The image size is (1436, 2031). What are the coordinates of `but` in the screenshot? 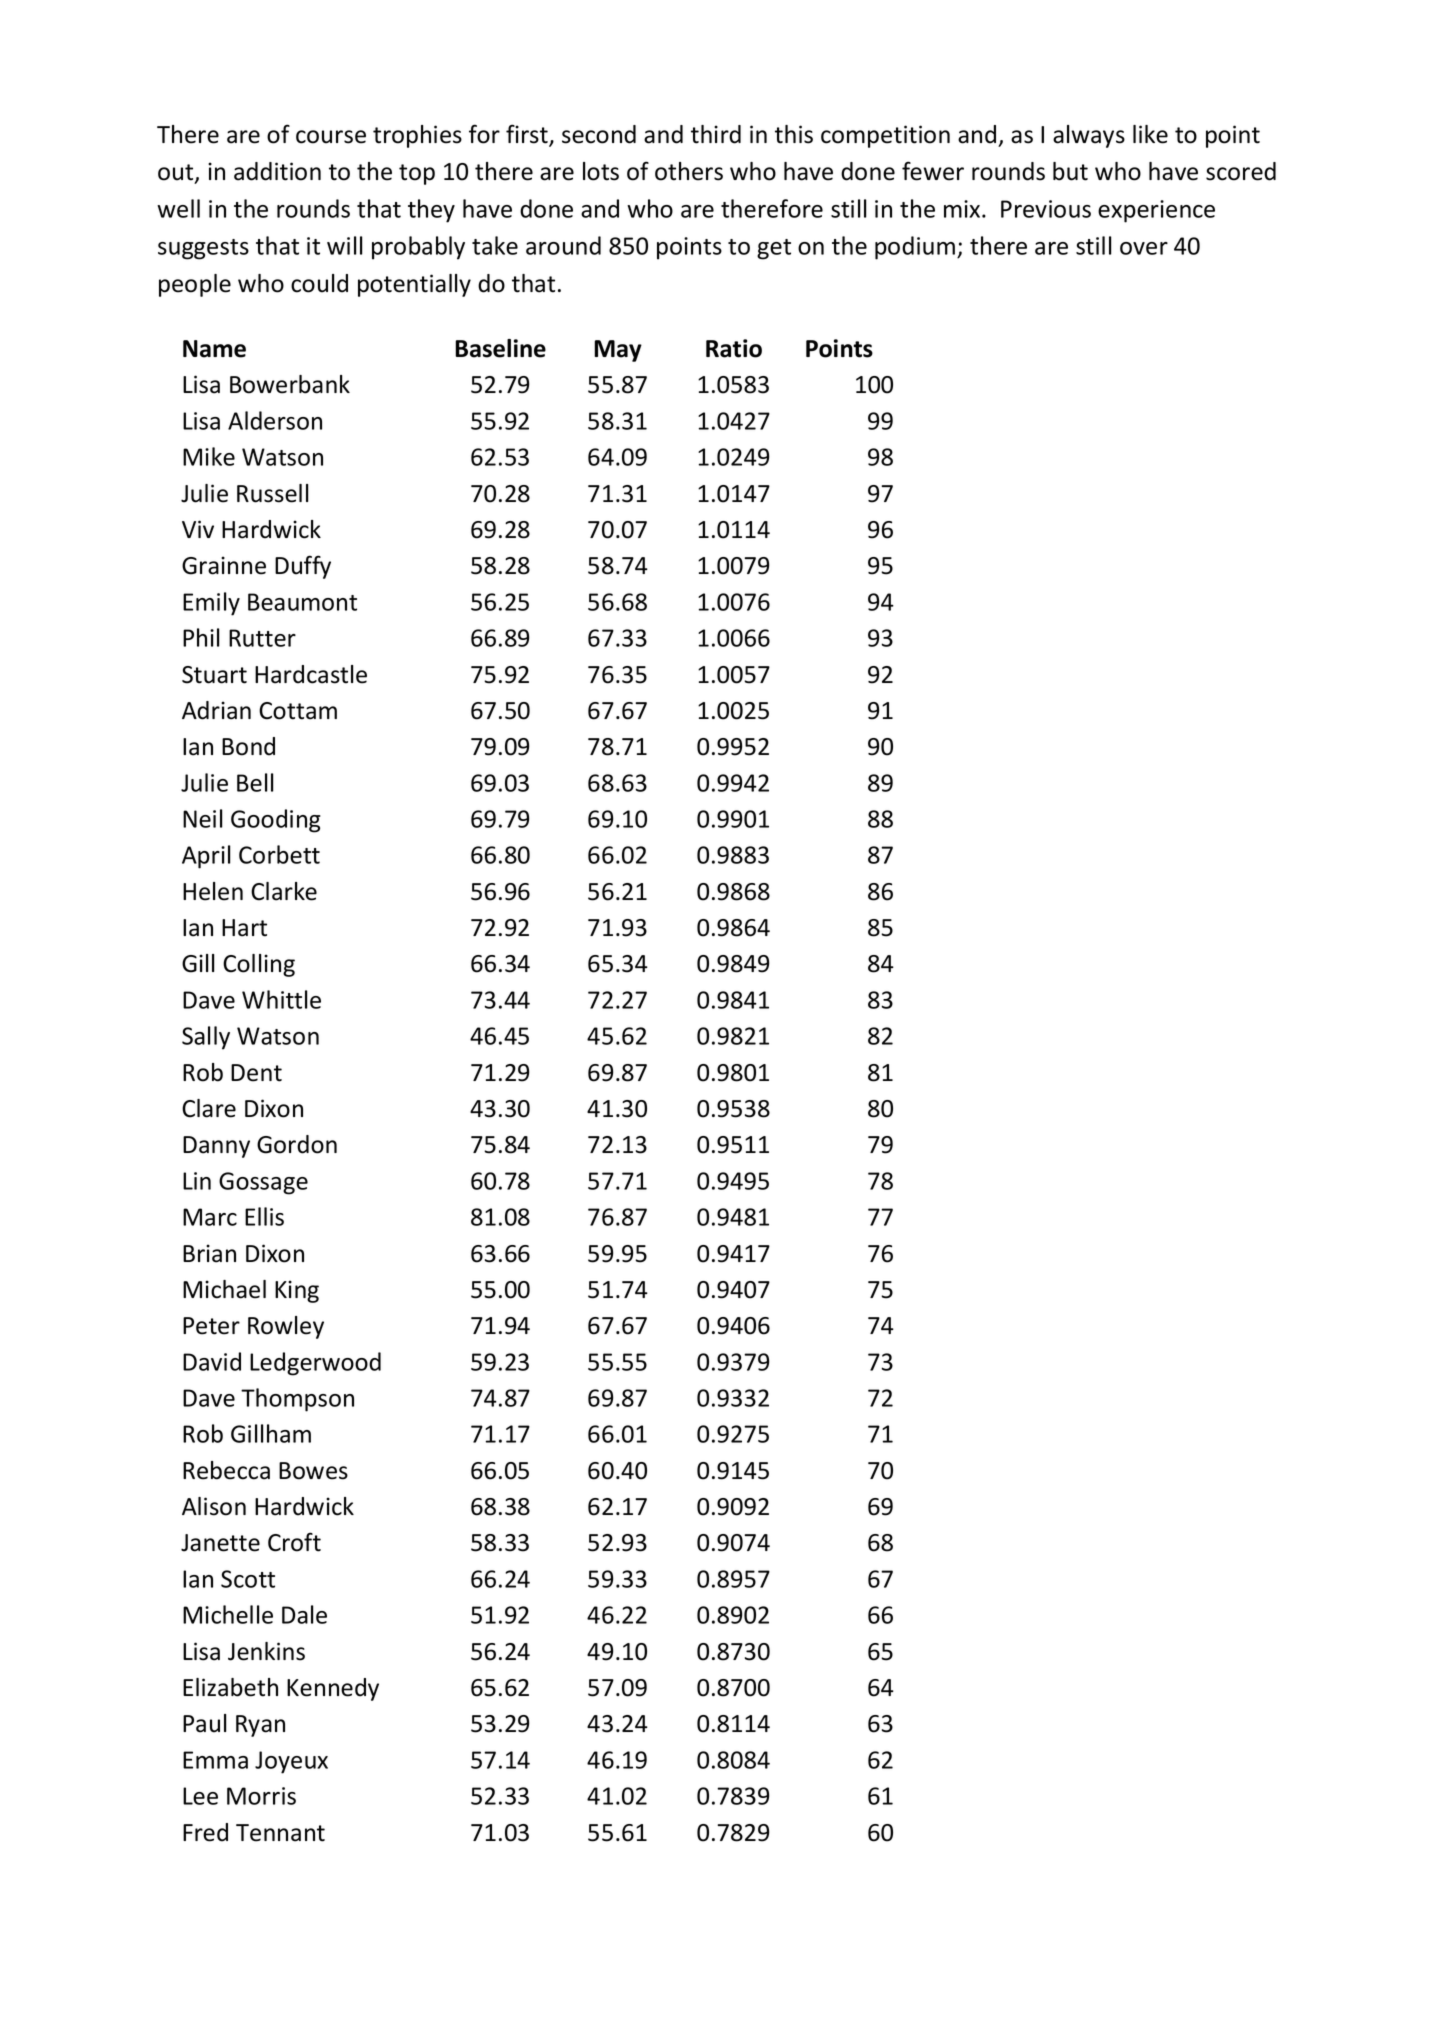 It's located at (1070, 171).
